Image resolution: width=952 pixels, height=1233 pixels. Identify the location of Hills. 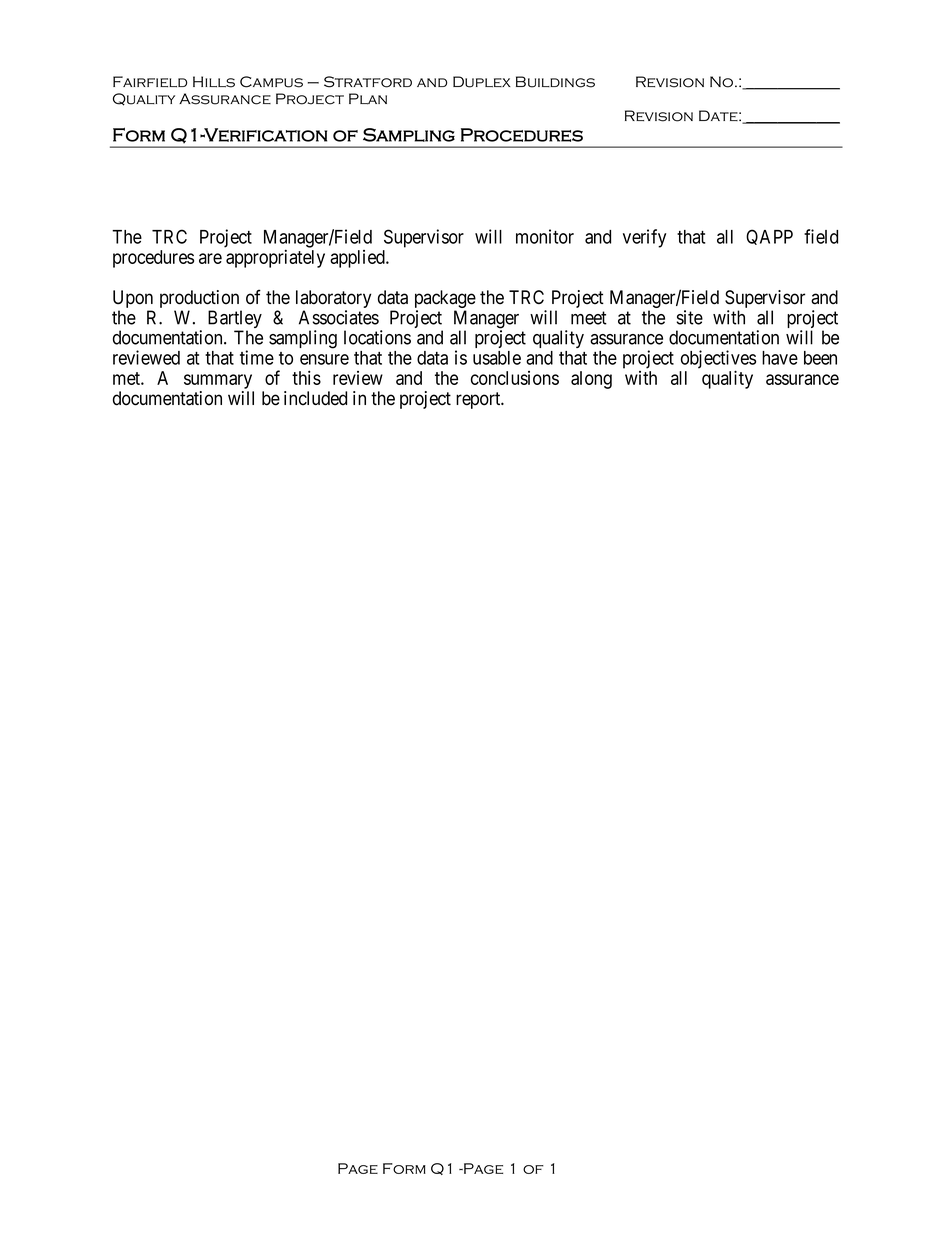
(214, 82).
